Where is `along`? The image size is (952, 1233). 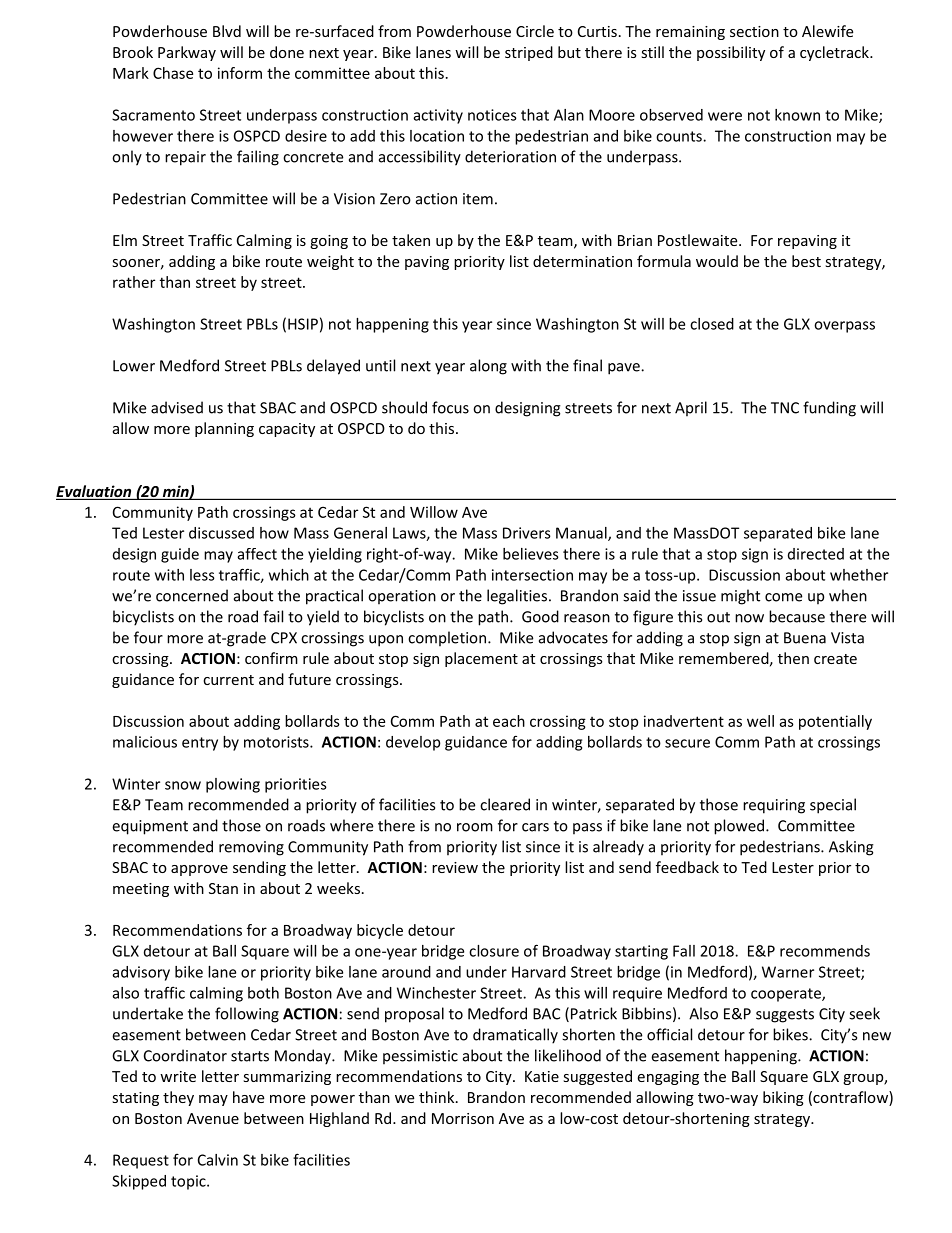
along is located at coordinates (488, 367).
